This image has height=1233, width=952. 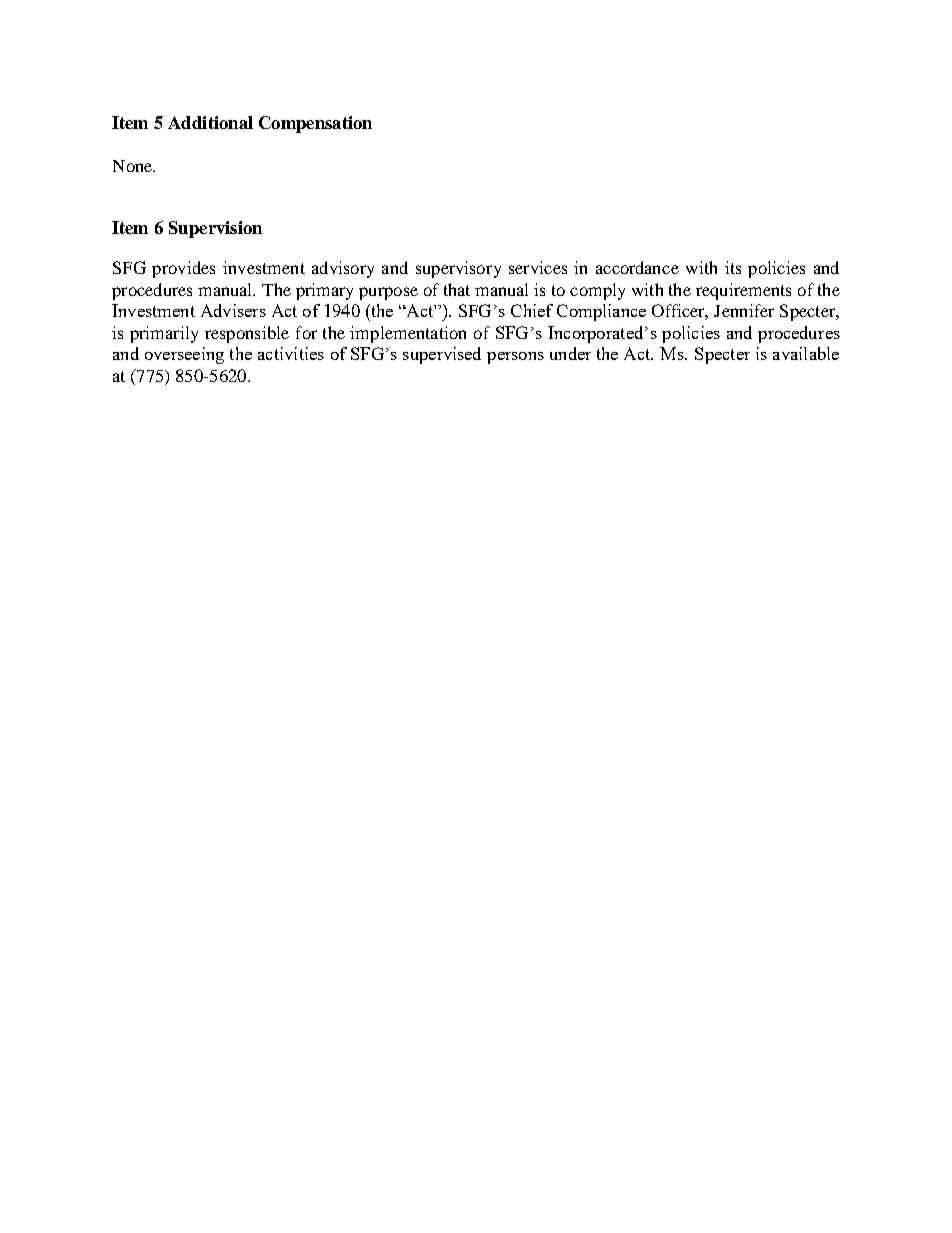 What do you see at coordinates (733, 267) in the image?
I see `its` at bounding box center [733, 267].
